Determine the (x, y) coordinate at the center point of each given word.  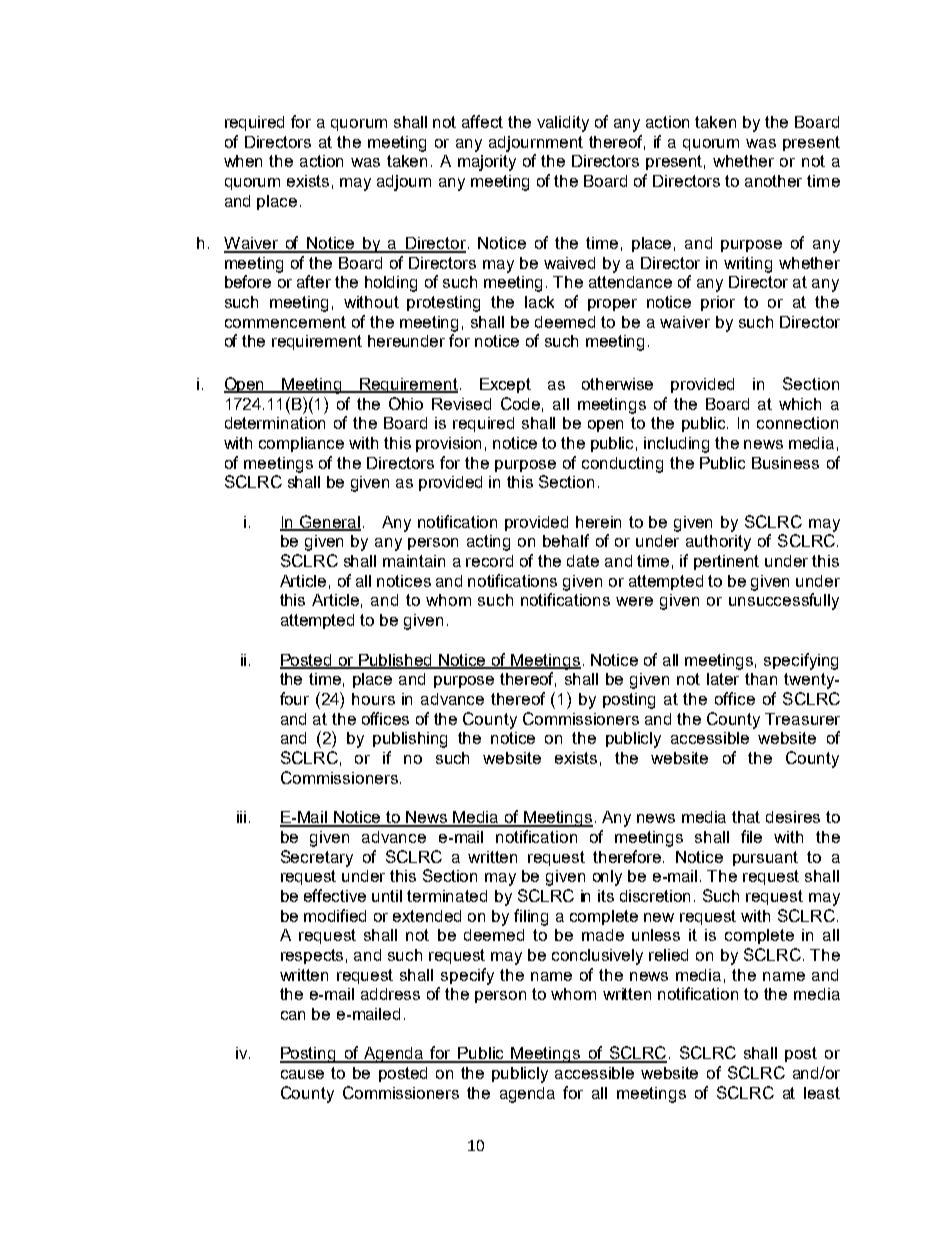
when (243, 161)
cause (302, 1074)
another (773, 181)
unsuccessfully (784, 601)
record (489, 561)
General (329, 522)
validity (563, 124)
